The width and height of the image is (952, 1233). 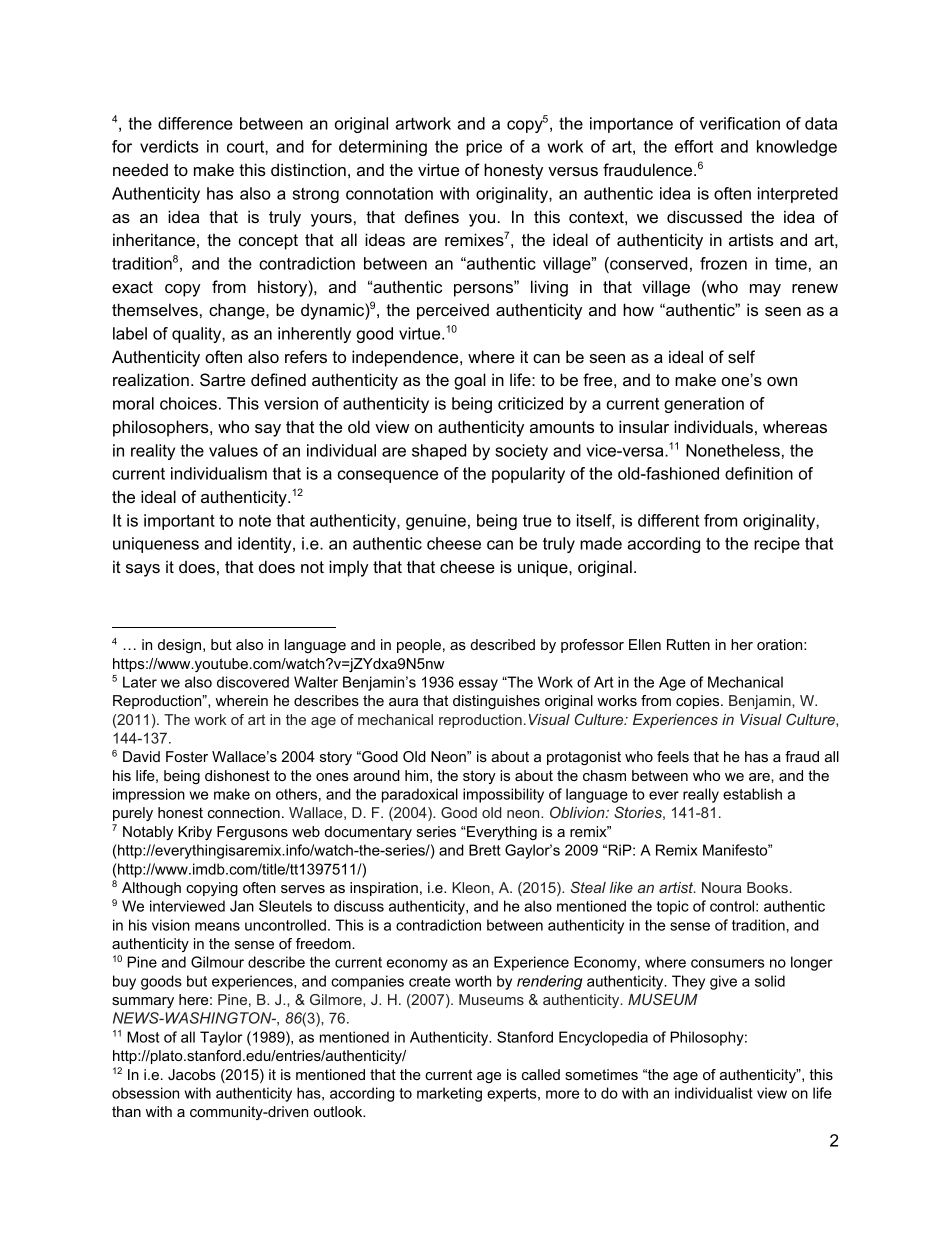 I want to click on verdicts, so click(x=169, y=146).
